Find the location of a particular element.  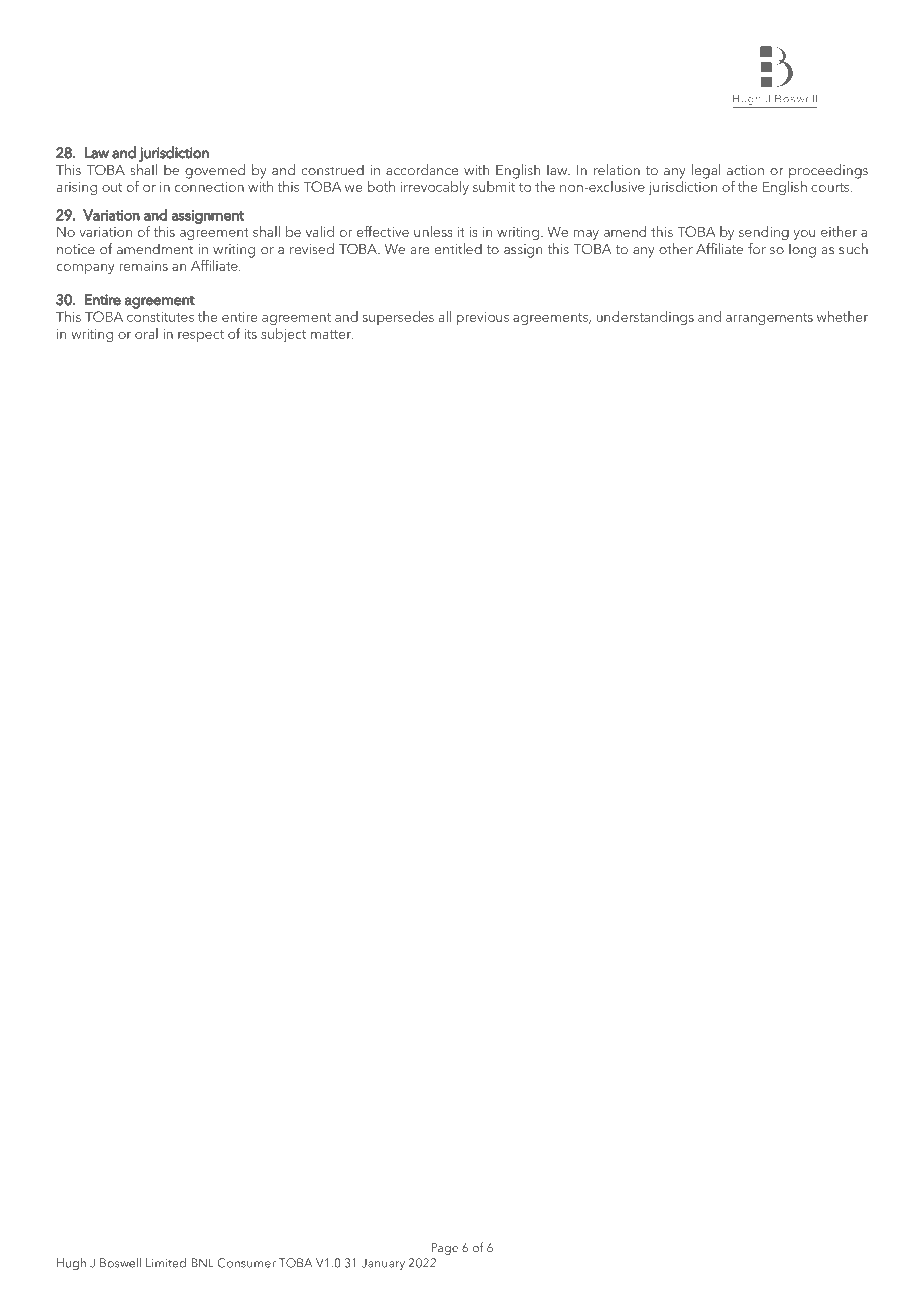

arrangements is located at coordinates (769, 319).
